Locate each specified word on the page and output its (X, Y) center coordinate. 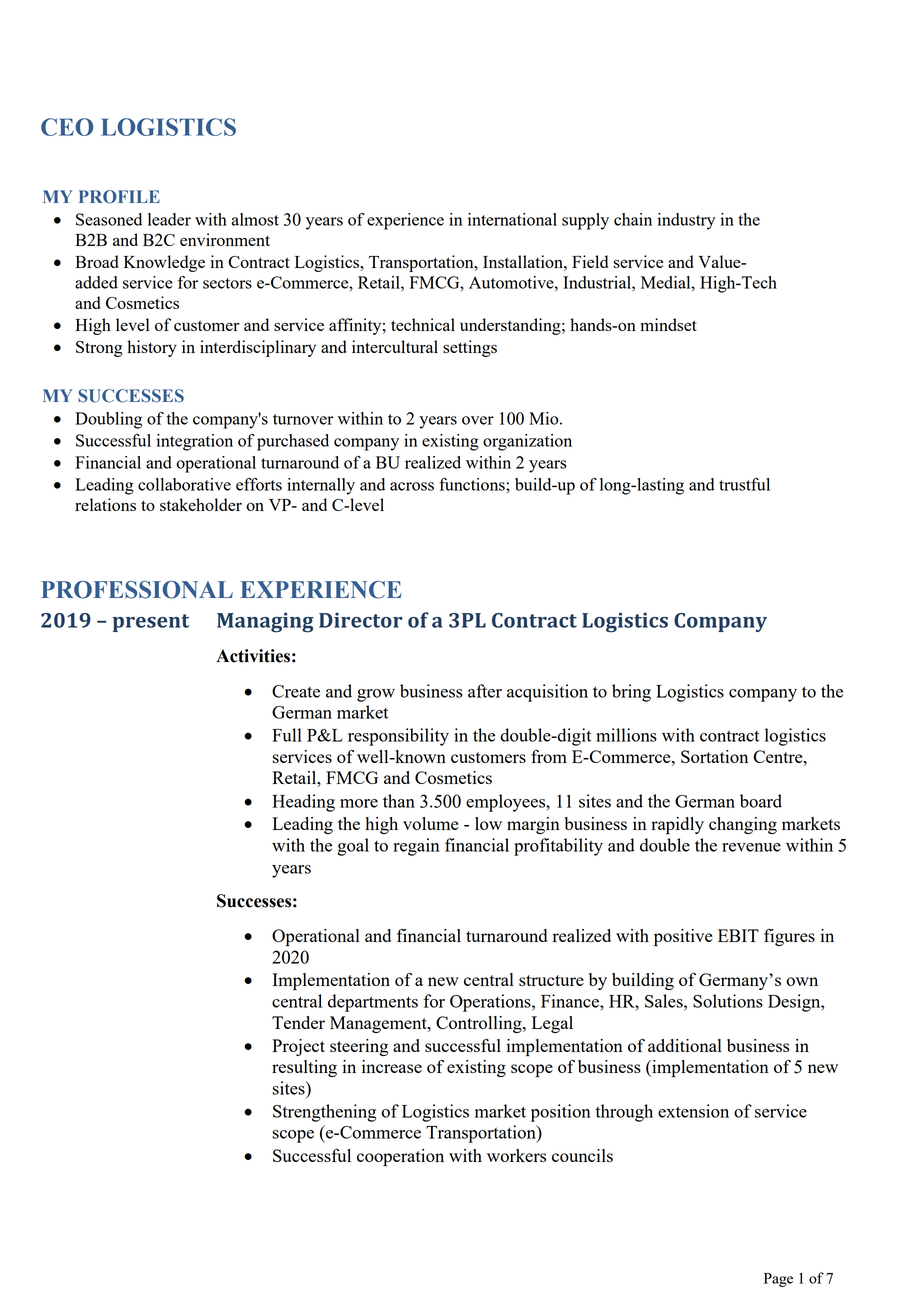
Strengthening (324, 1113)
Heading (303, 803)
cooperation (400, 1157)
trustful (744, 484)
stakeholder (201, 504)
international (512, 219)
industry (686, 221)
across (412, 486)
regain (416, 847)
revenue (751, 847)
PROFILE (119, 197)
